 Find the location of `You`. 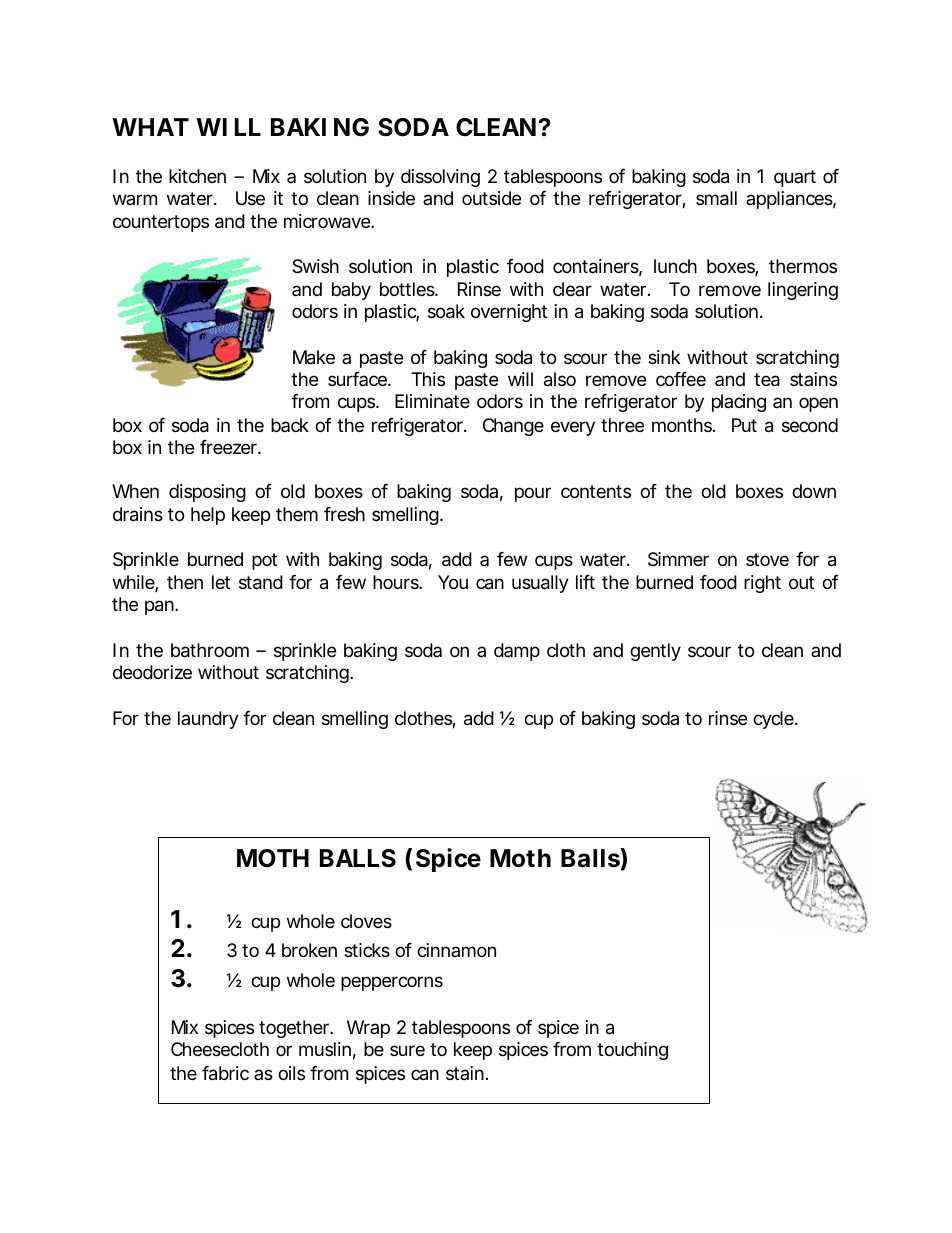

You is located at coordinates (453, 582).
